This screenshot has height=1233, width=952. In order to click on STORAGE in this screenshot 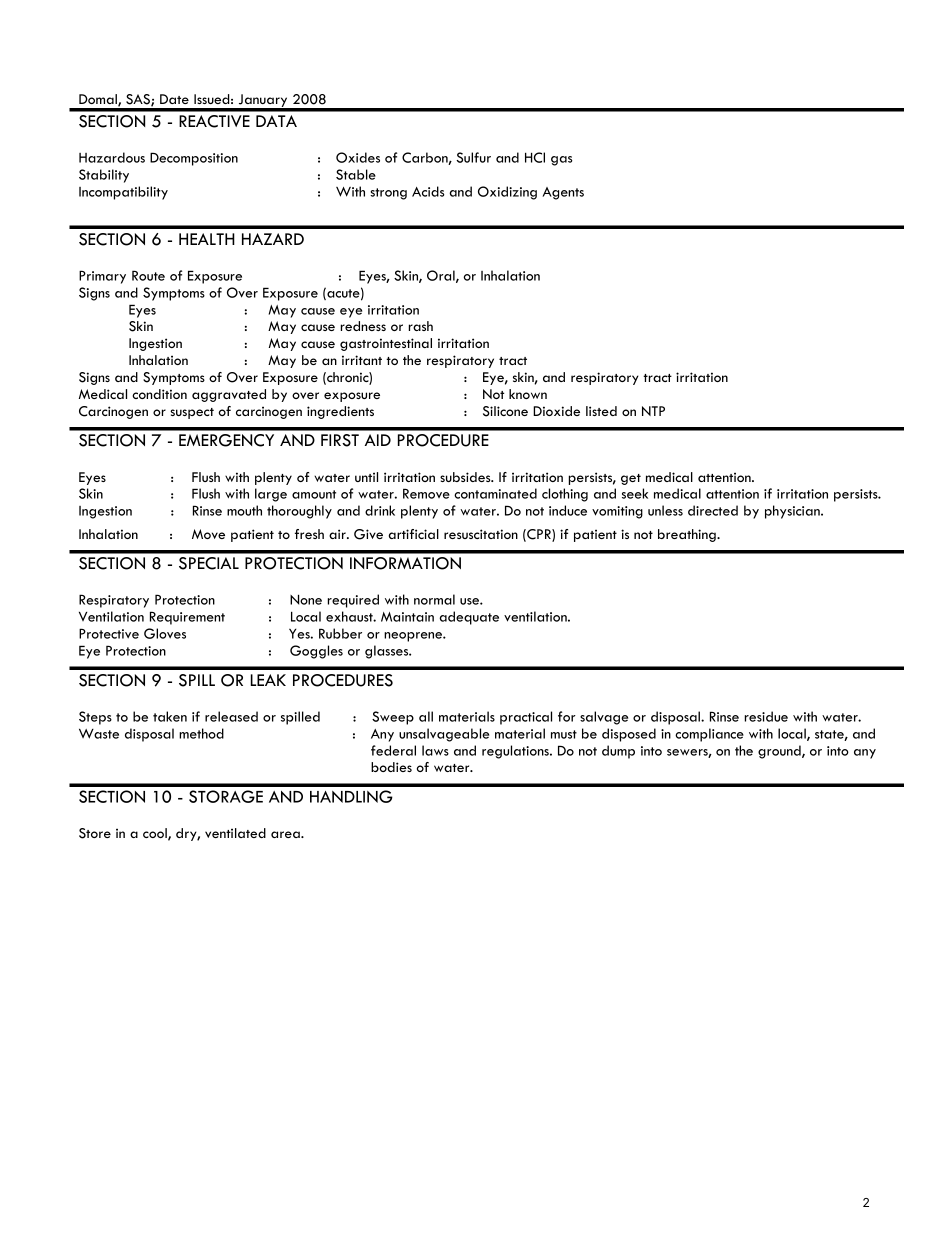, I will do `click(226, 796)`.
